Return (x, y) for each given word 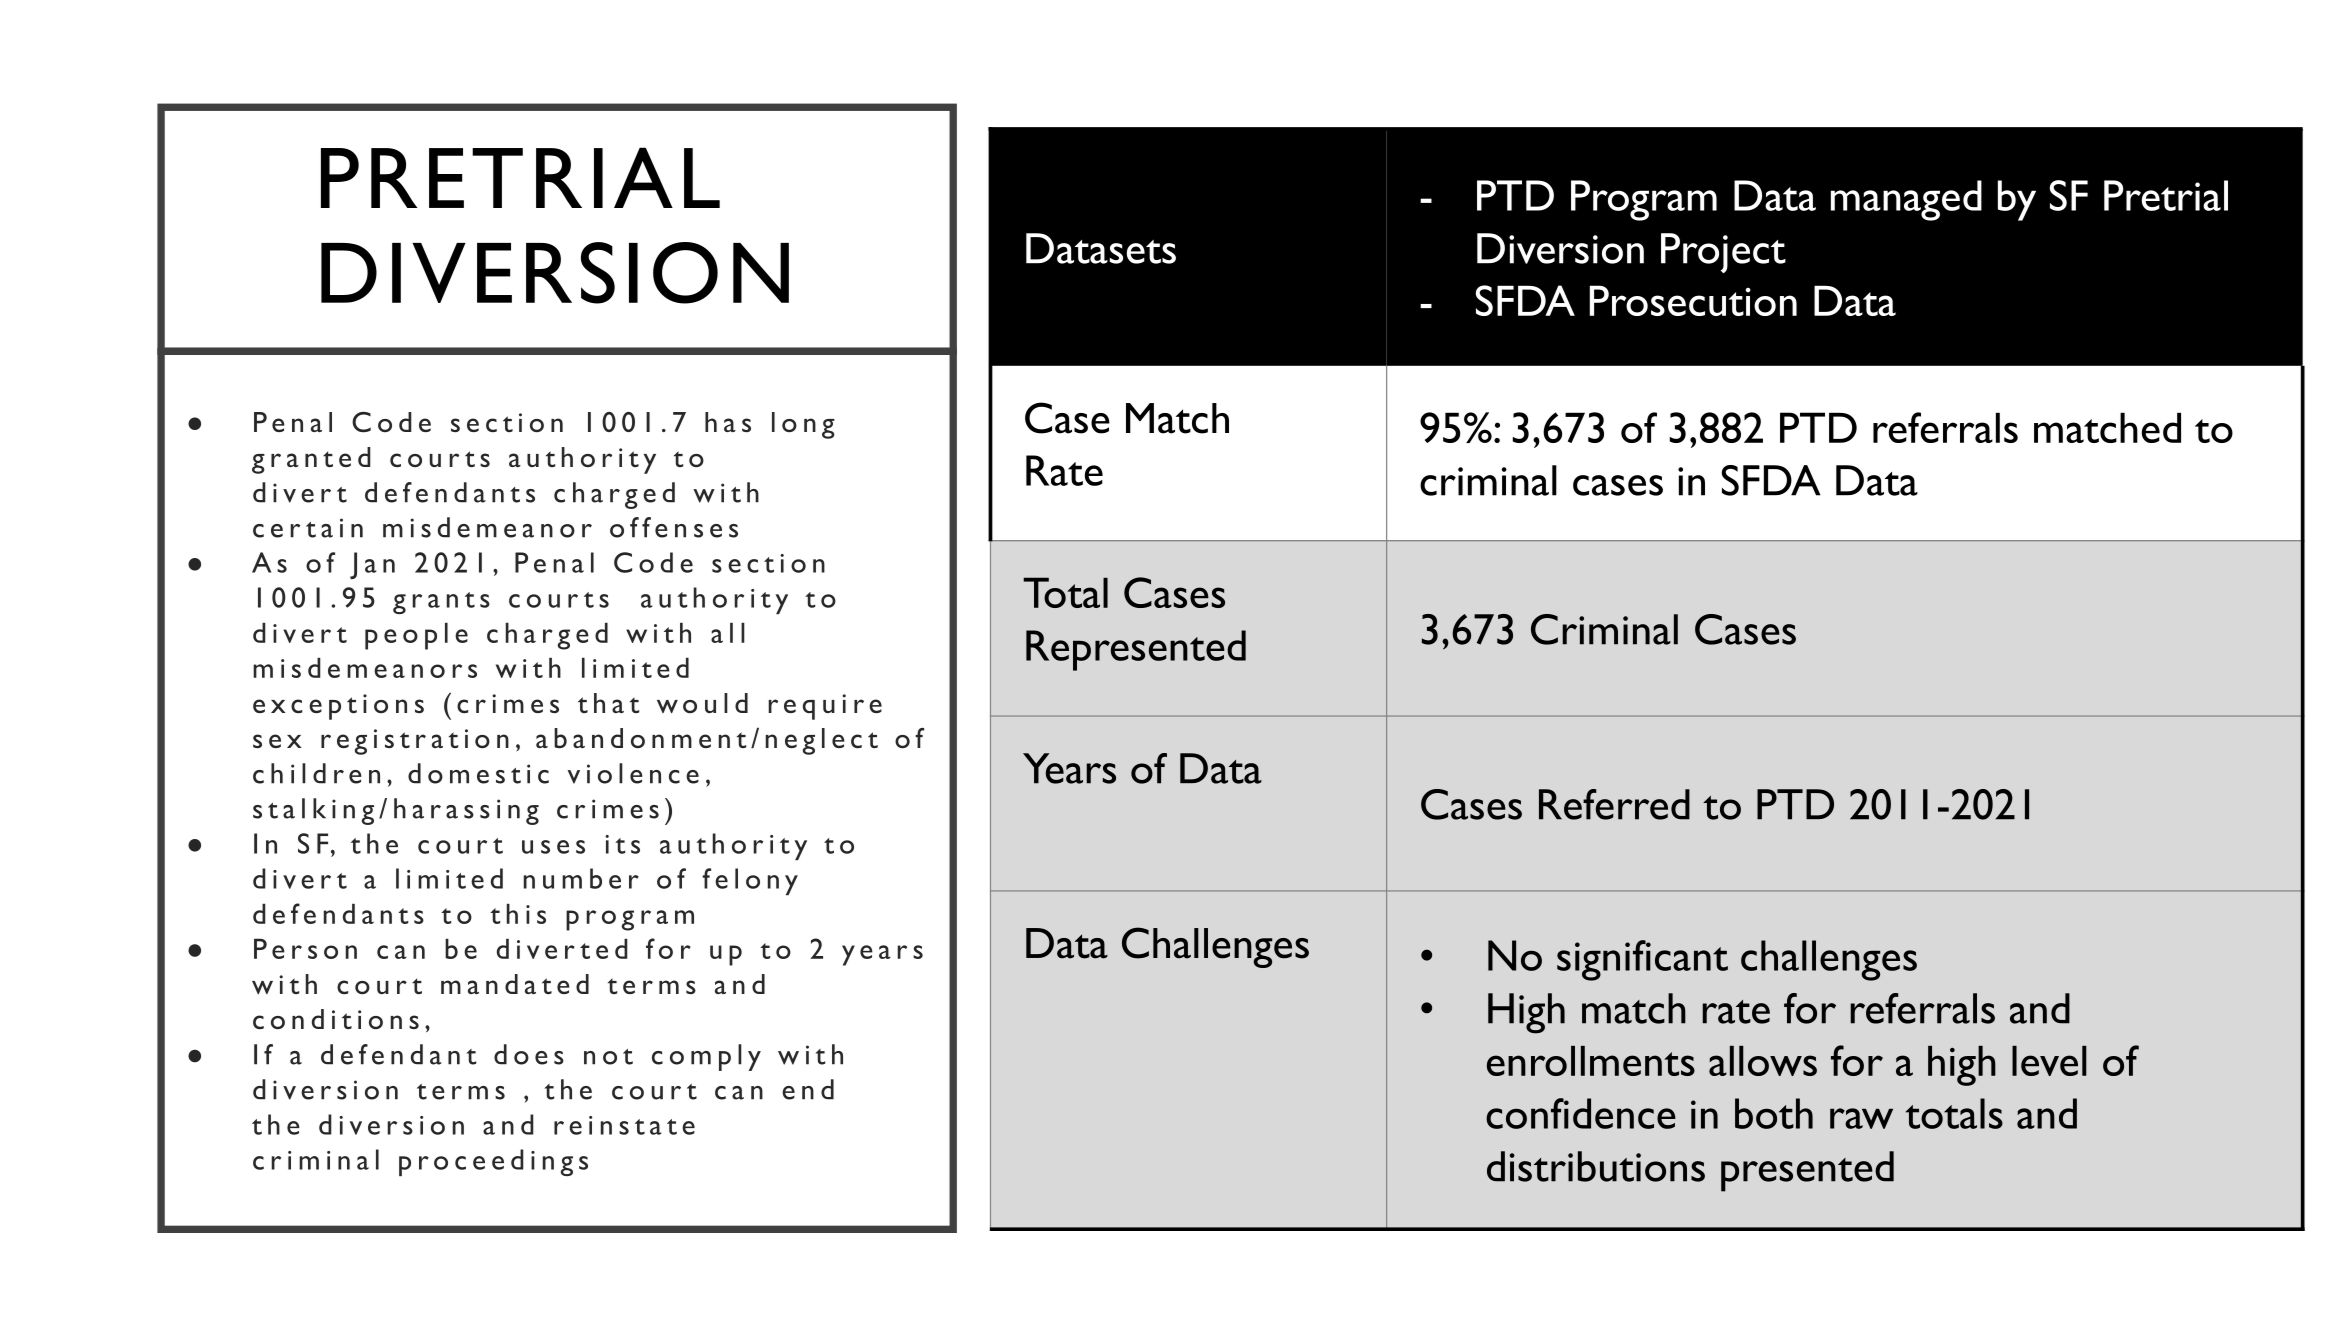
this (518, 914)
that (608, 703)
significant (1642, 960)
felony (750, 881)
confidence (1581, 1113)
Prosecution (1693, 300)
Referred (1614, 804)
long (803, 425)
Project (1723, 253)
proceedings (493, 1162)
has (728, 422)
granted (311, 460)
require (825, 707)
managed (1906, 200)
